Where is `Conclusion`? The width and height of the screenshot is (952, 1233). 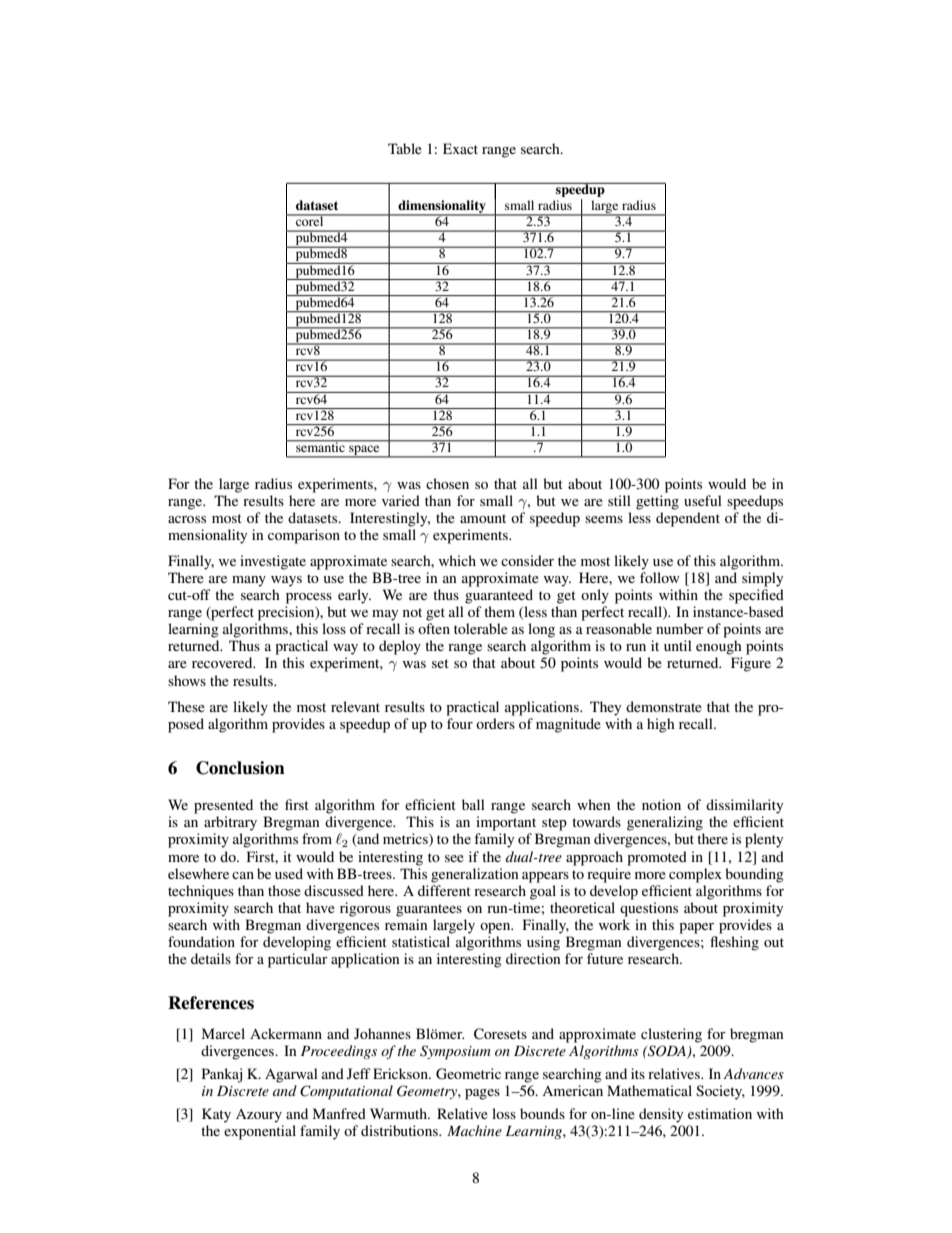 Conclusion is located at coordinates (240, 768).
